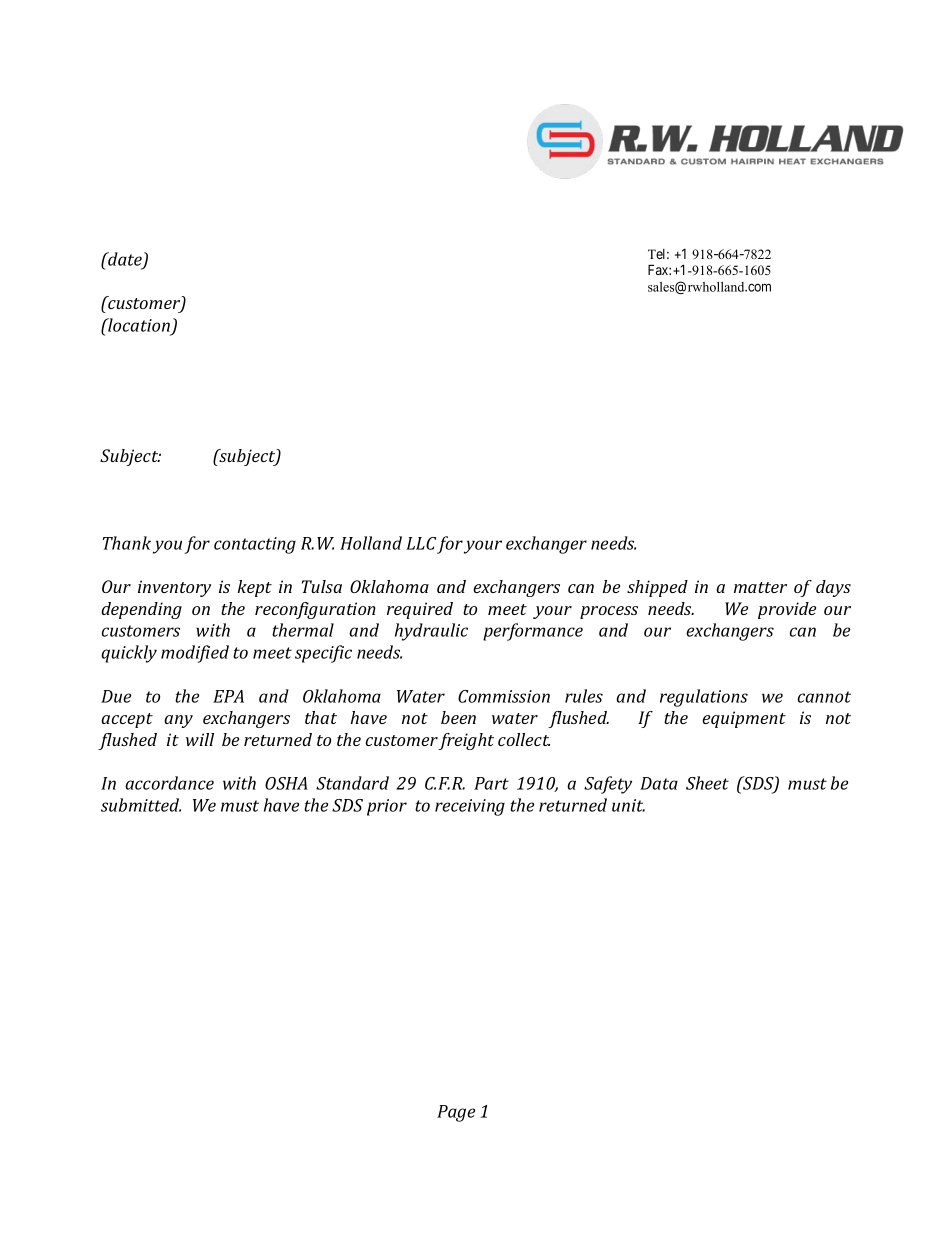  What do you see at coordinates (125, 260) in the screenshot?
I see `date` at bounding box center [125, 260].
